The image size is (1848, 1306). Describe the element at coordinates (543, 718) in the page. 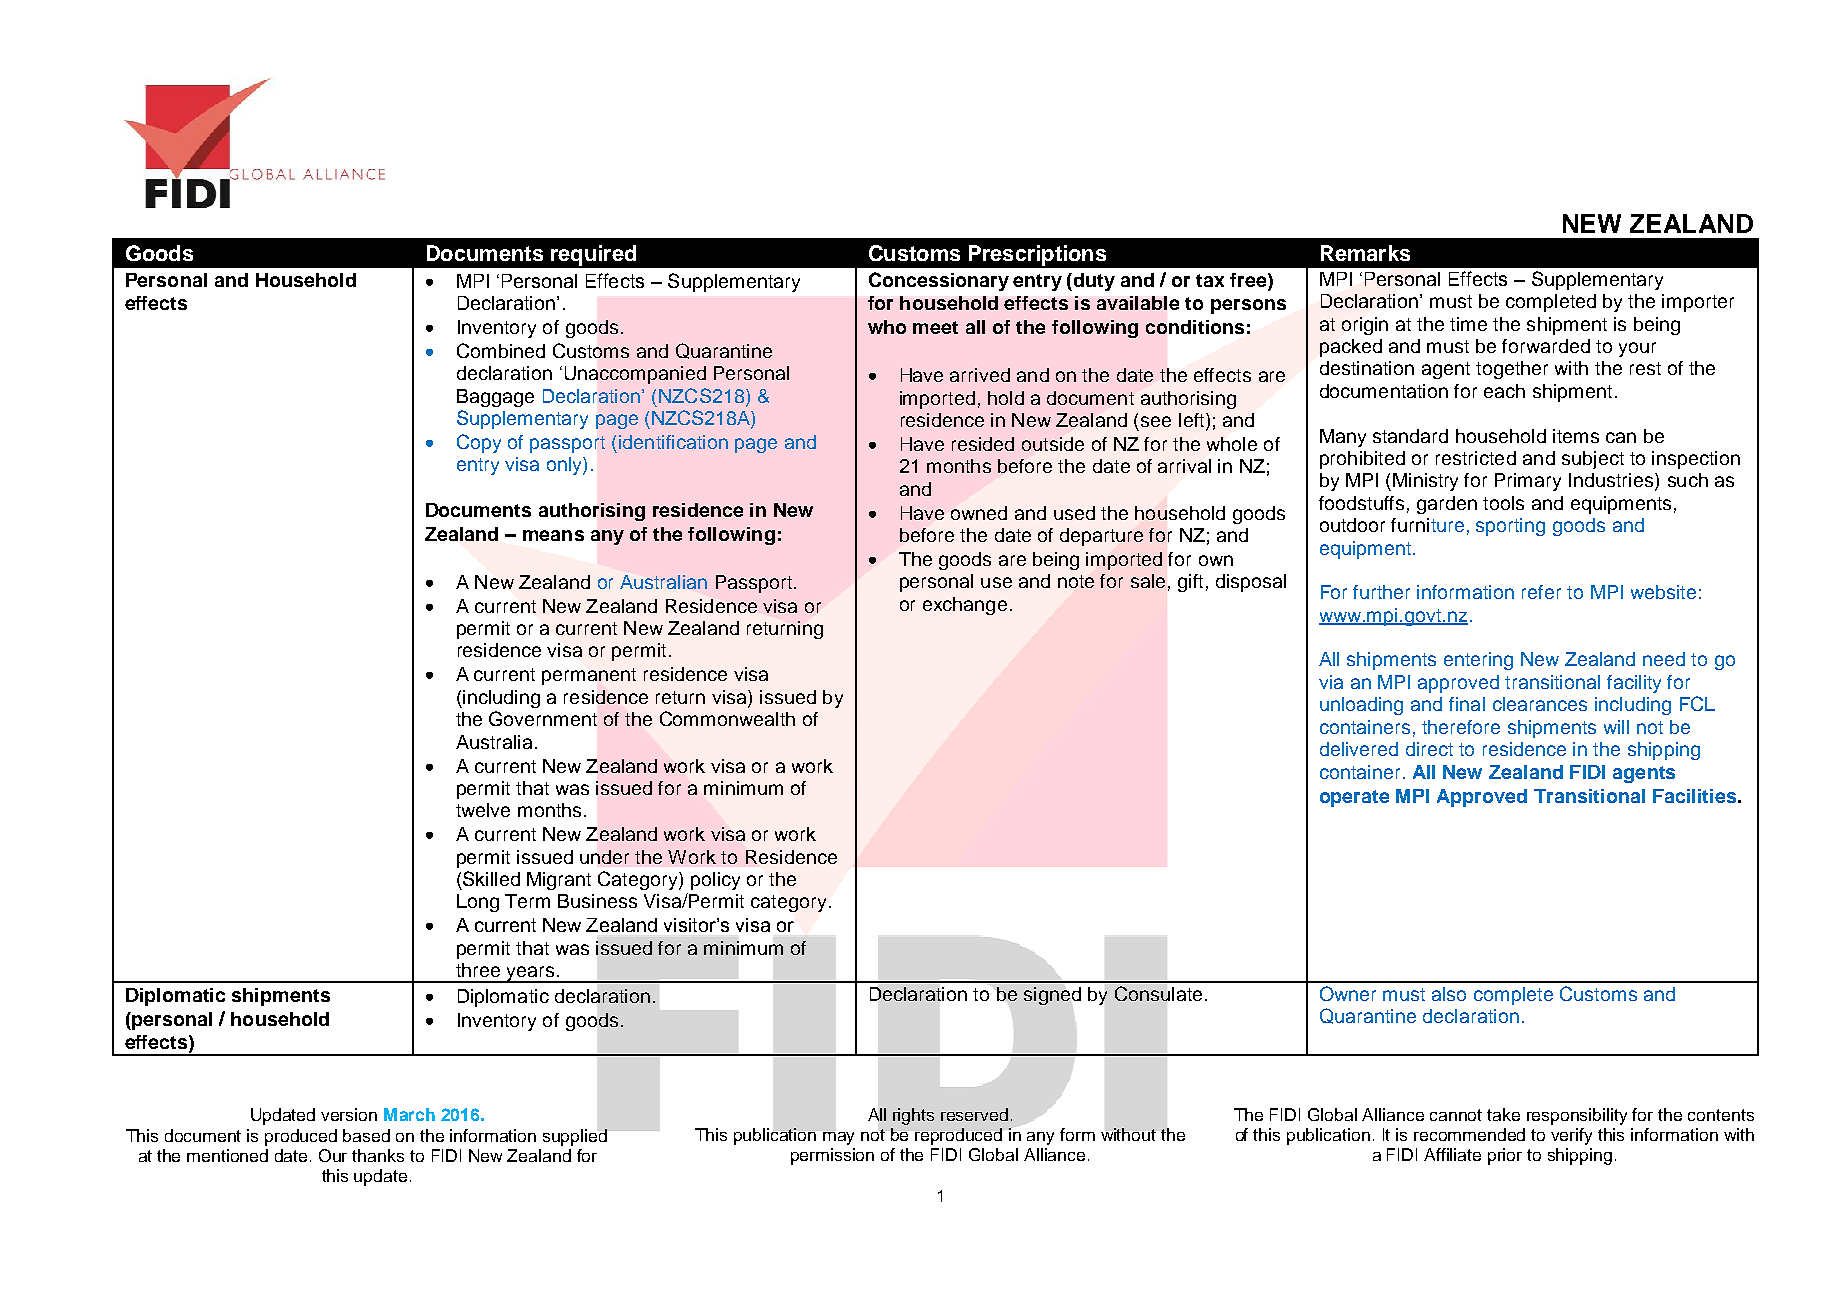

I see `Government` at that location.
